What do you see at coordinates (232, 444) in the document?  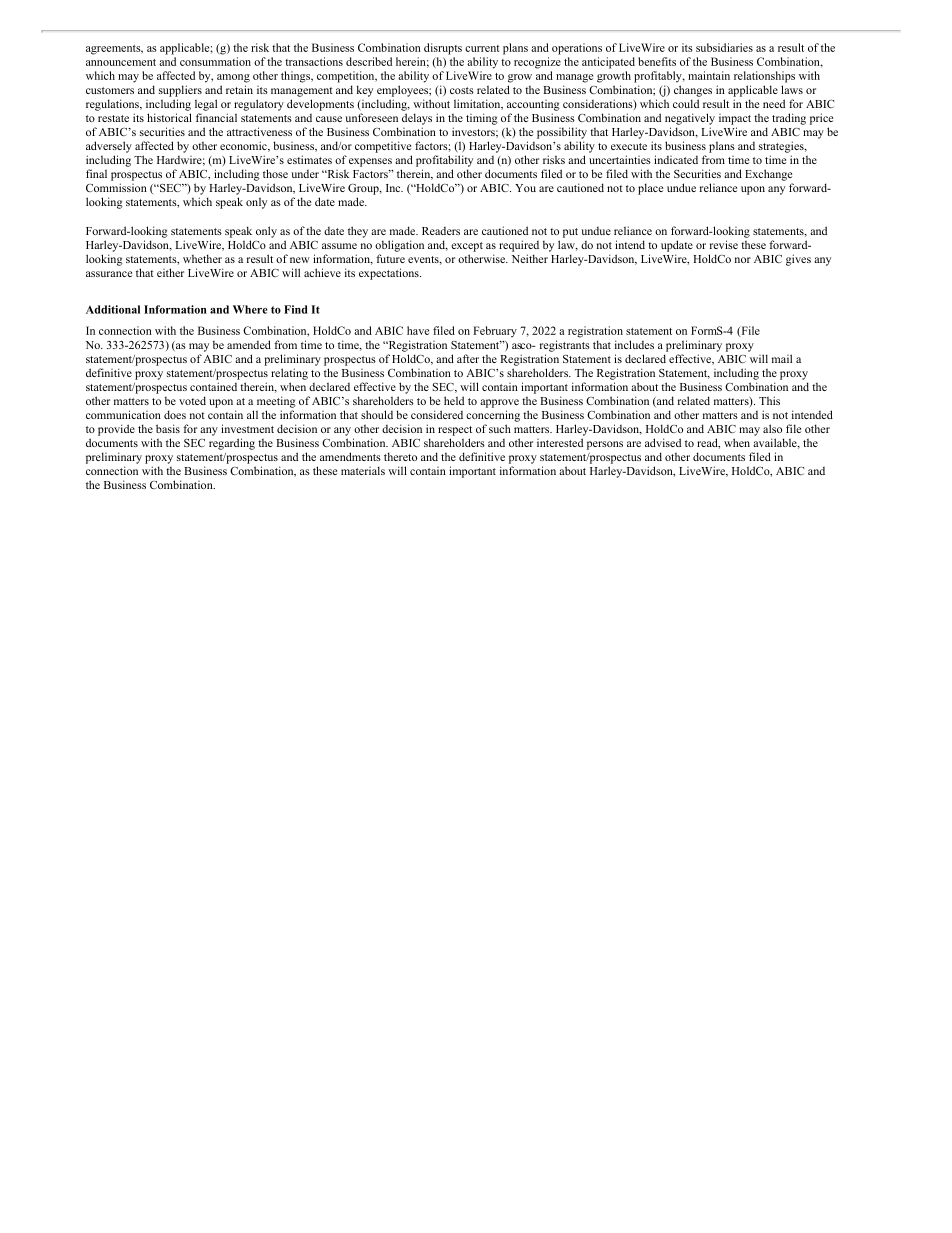 I see `regarding` at bounding box center [232, 444].
